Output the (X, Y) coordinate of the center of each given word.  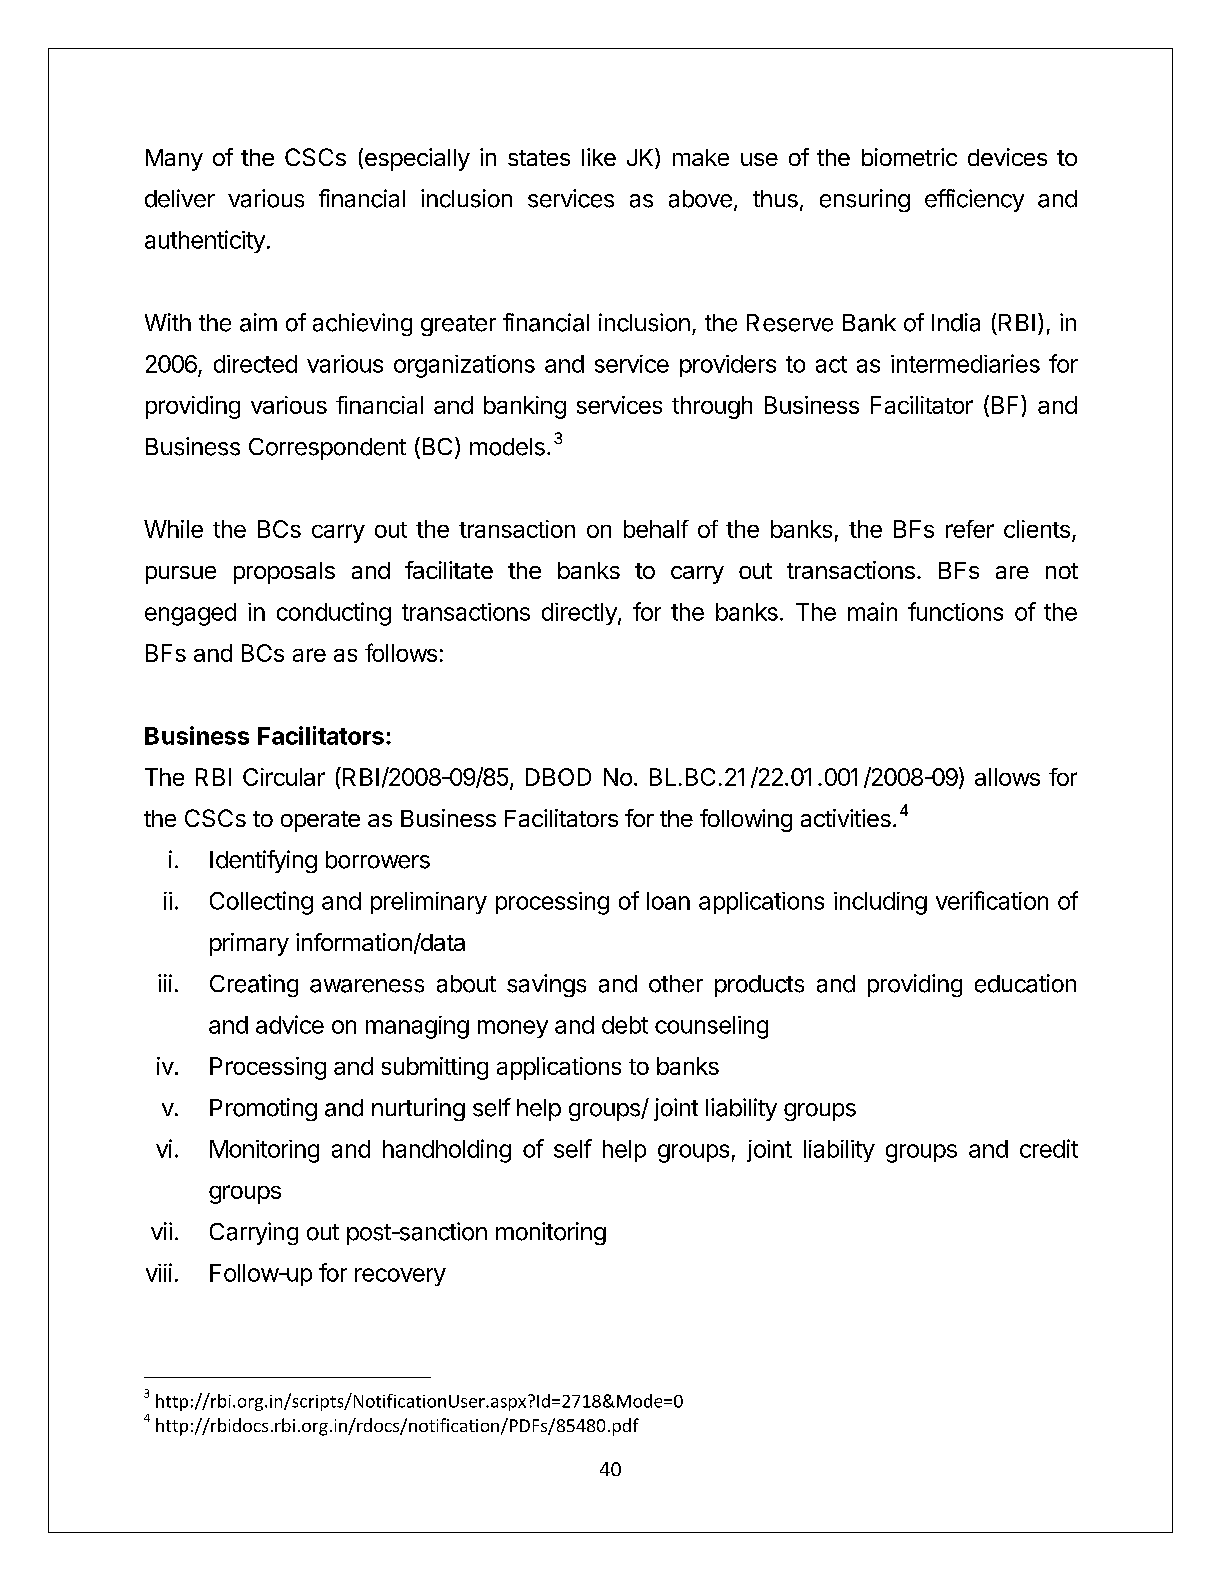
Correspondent (327, 449)
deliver (180, 198)
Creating (254, 985)
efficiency (974, 200)
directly (580, 614)
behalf (656, 529)
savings (546, 985)
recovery (400, 1277)
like (599, 157)
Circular (284, 777)
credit (1049, 1148)
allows (1007, 777)
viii (159, 1272)
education (1025, 983)
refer (970, 529)
